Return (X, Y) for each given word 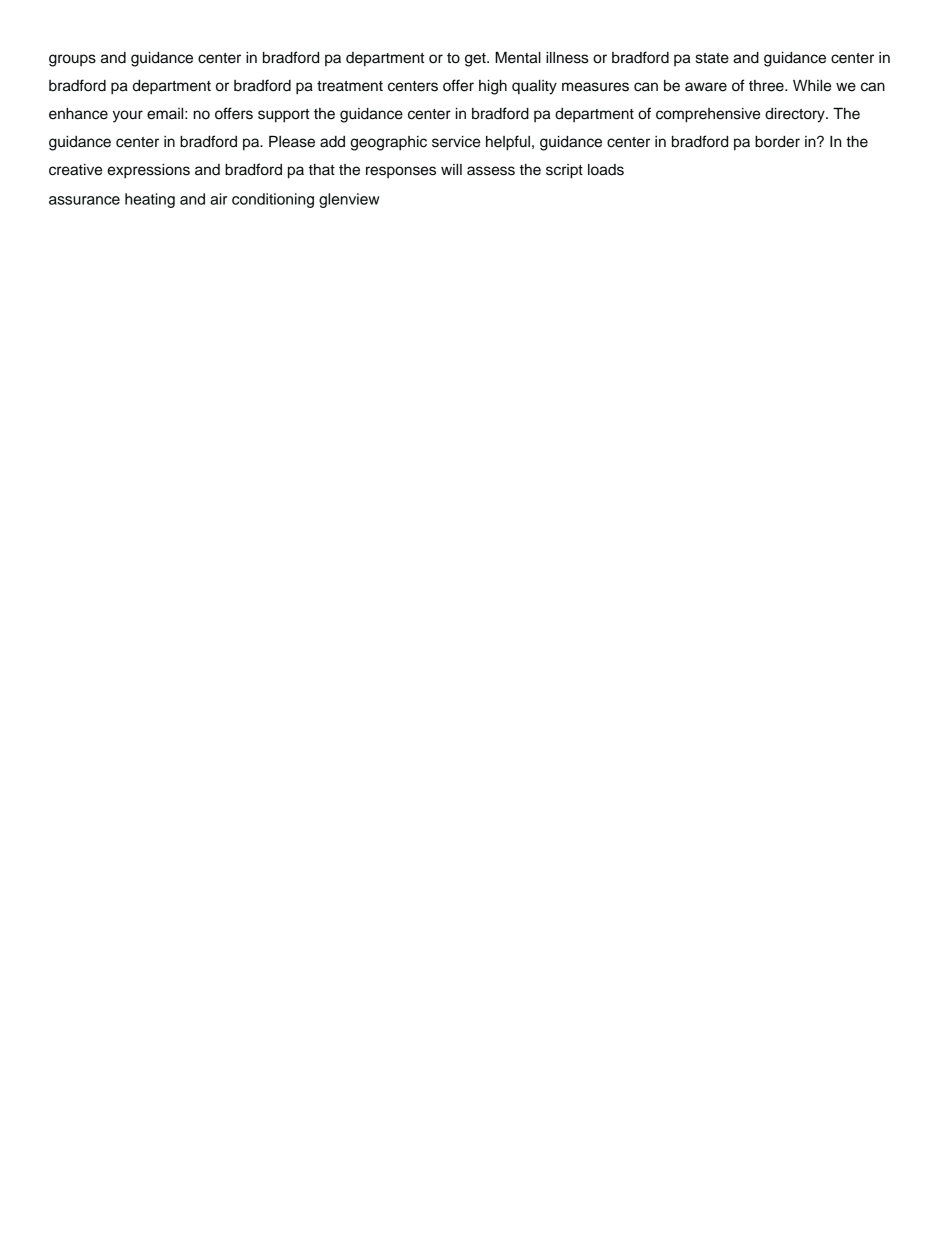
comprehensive (708, 115)
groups (72, 60)
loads (606, 170)
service (456, 142)
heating (150, 200)
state (712, 58)
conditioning (273, 200)
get (476, 60)
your (128, 116)
